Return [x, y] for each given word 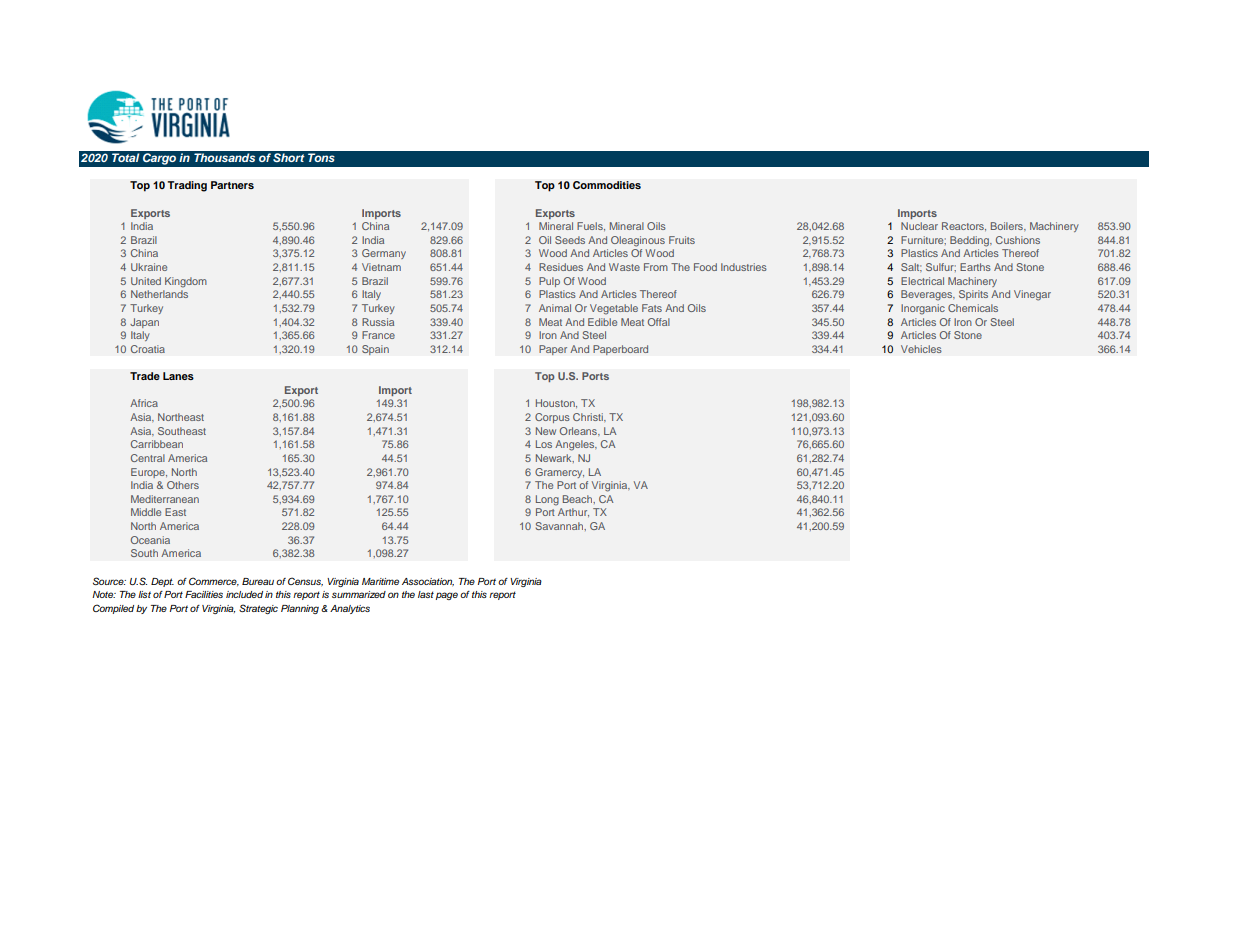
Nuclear [919, 226]
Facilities [204, 594]
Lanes [178, 376]
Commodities [607, 185]
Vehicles [921, 349]
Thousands [224, 157]
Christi [589, 417]
